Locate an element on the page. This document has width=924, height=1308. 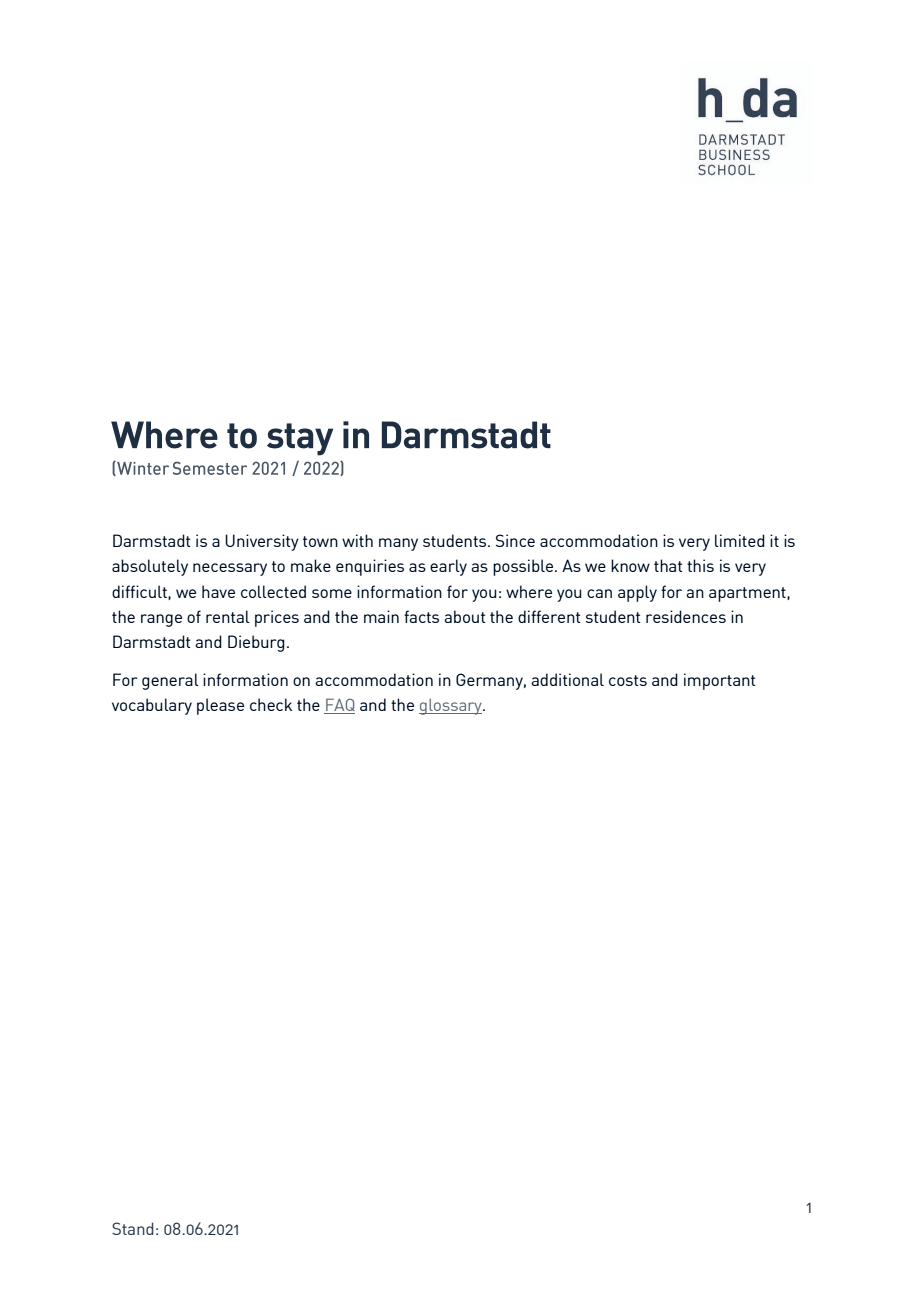
range is located at coordinates (161, 620).
